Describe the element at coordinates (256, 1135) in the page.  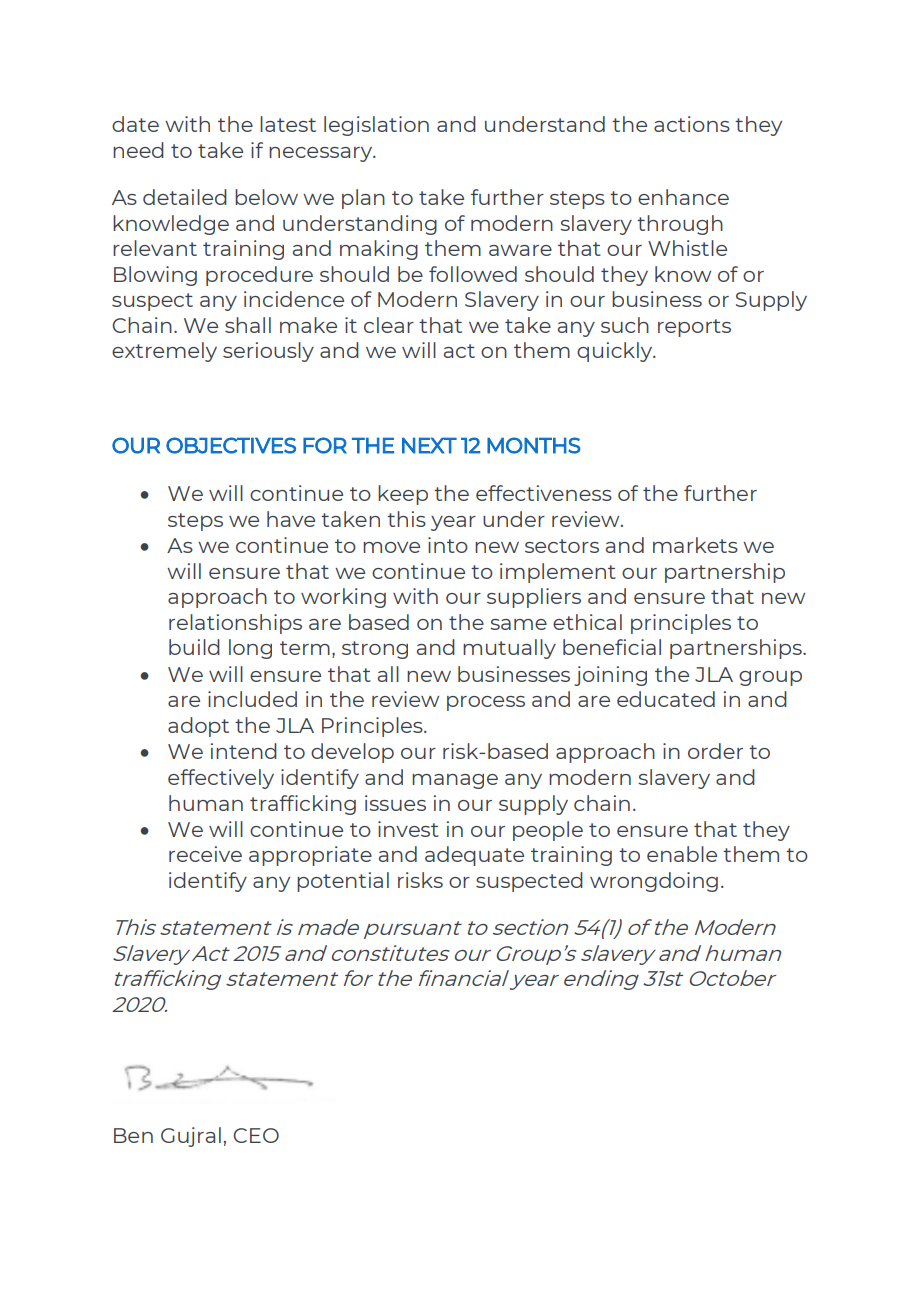
I see `CEO` at that location.
